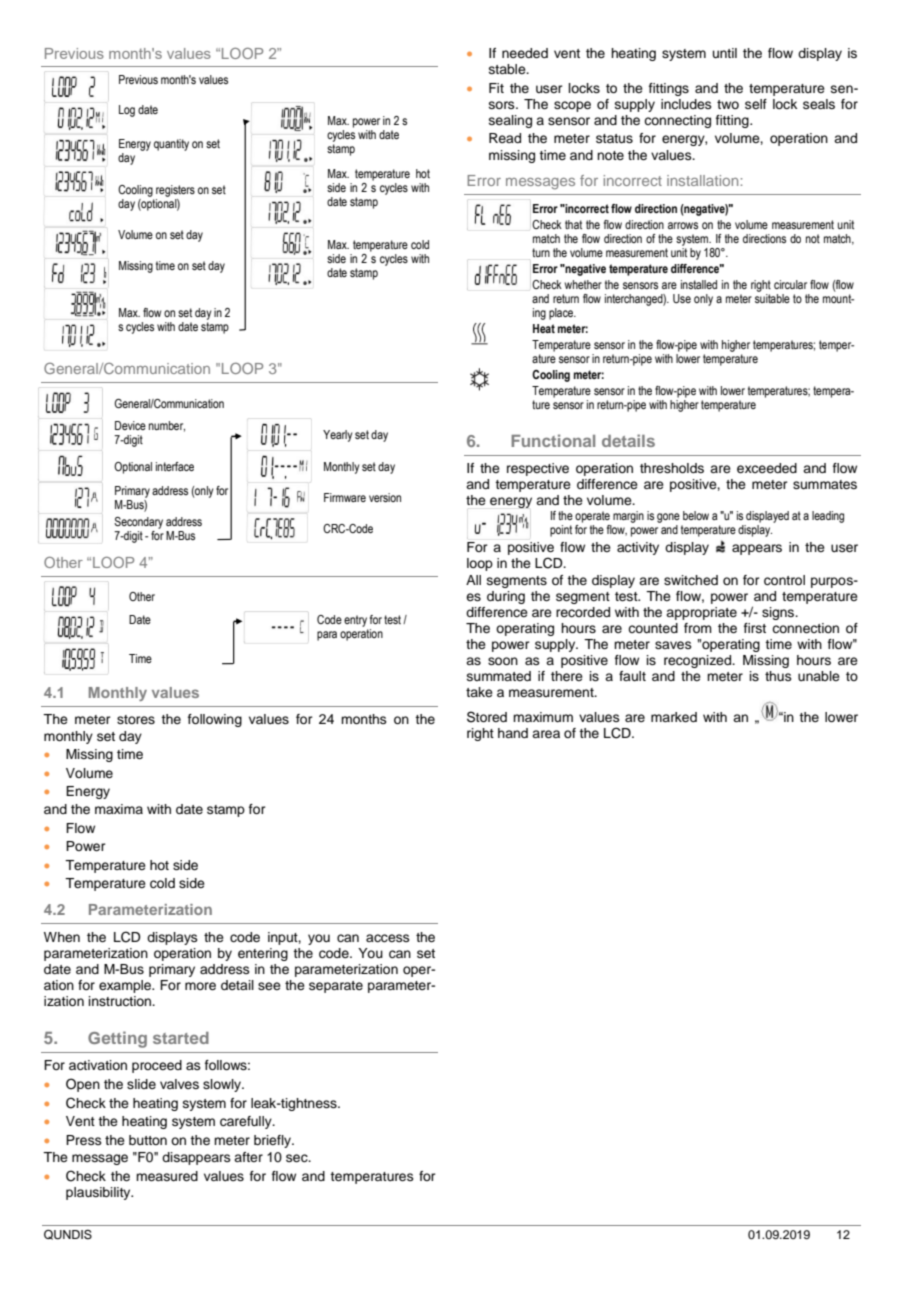 This screenshot has width=924, height=1308. What do you see at coordinates (167, 1176) in the screenshot?
I see `measured` at bounding box center [167, 1176].
